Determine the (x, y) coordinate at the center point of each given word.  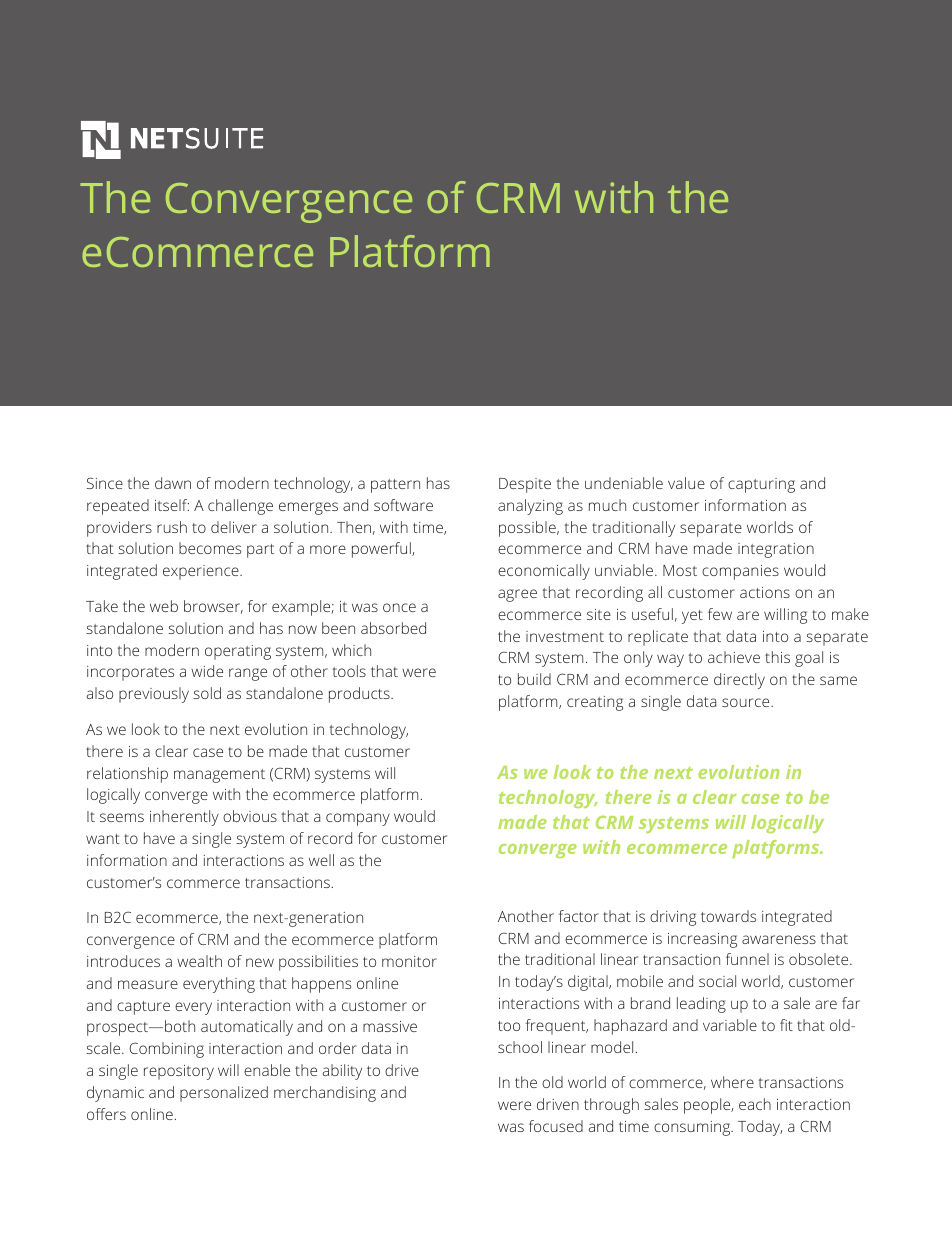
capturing (761, 485)
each (755, 1104)
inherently (184, 818)
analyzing (530, 507)
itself (172, 505)
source (747, 702)
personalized (224, 1094)
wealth (199, 961)
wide (207, 671)
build (534, 679)
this (777, 657)
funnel (747, 959)
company (358, 819)
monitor (409, 961)
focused (556, 1126)
